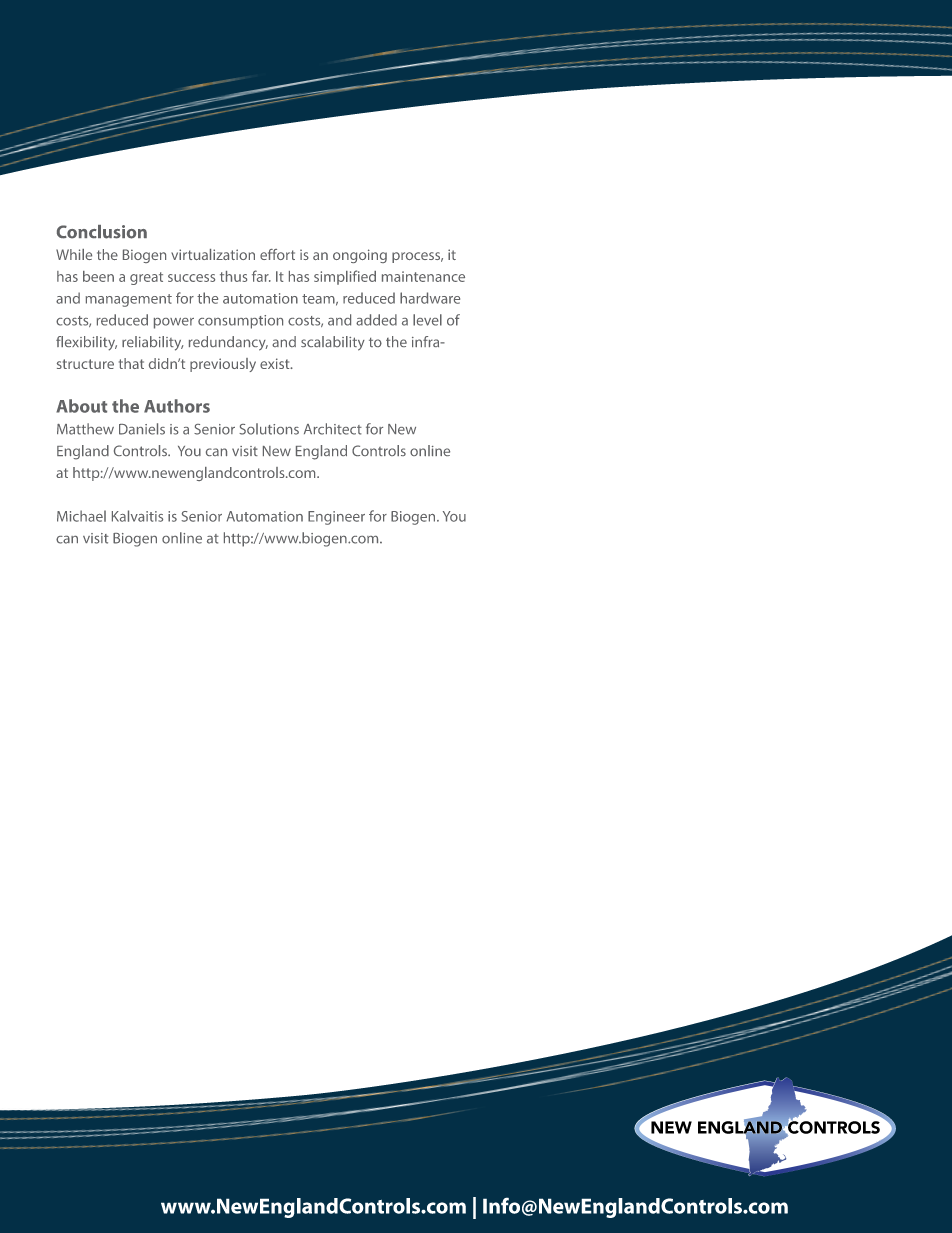 The image size is (952, 1233). I want to click on Engineer, so click(336, 518).
